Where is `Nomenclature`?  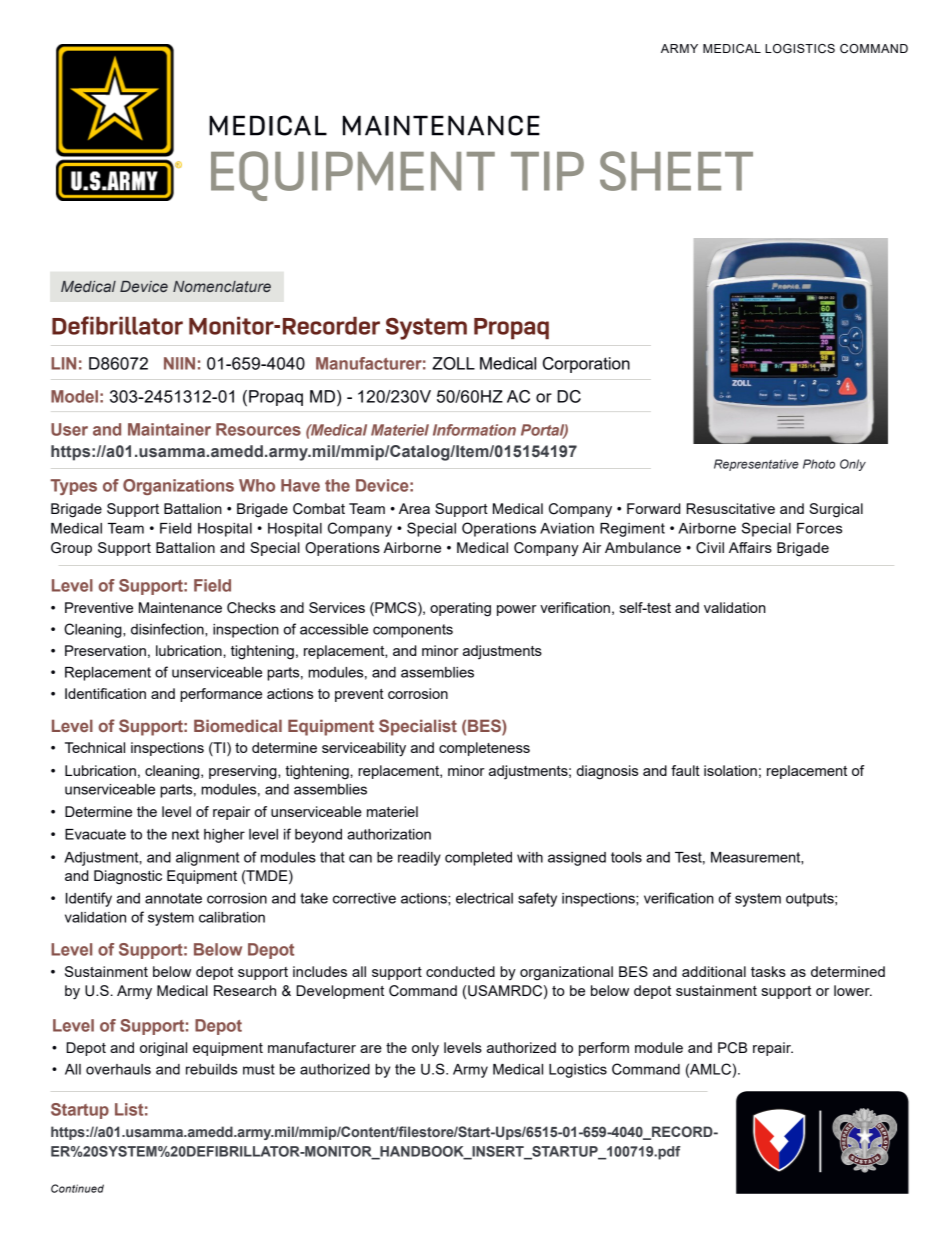
Nomenclature is located at coordinates (222, 286).
